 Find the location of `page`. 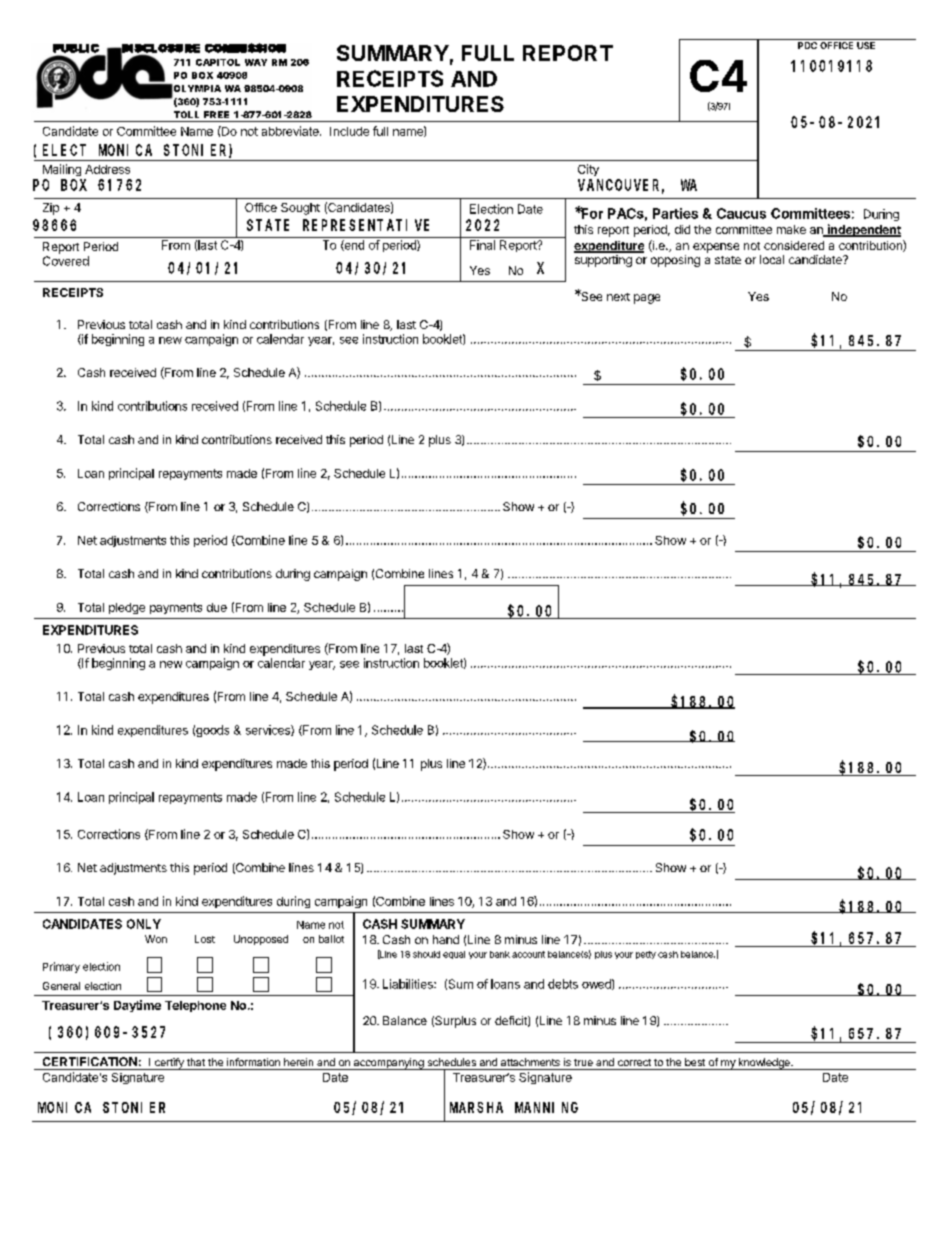

page is located at coordinates (647, 299).
